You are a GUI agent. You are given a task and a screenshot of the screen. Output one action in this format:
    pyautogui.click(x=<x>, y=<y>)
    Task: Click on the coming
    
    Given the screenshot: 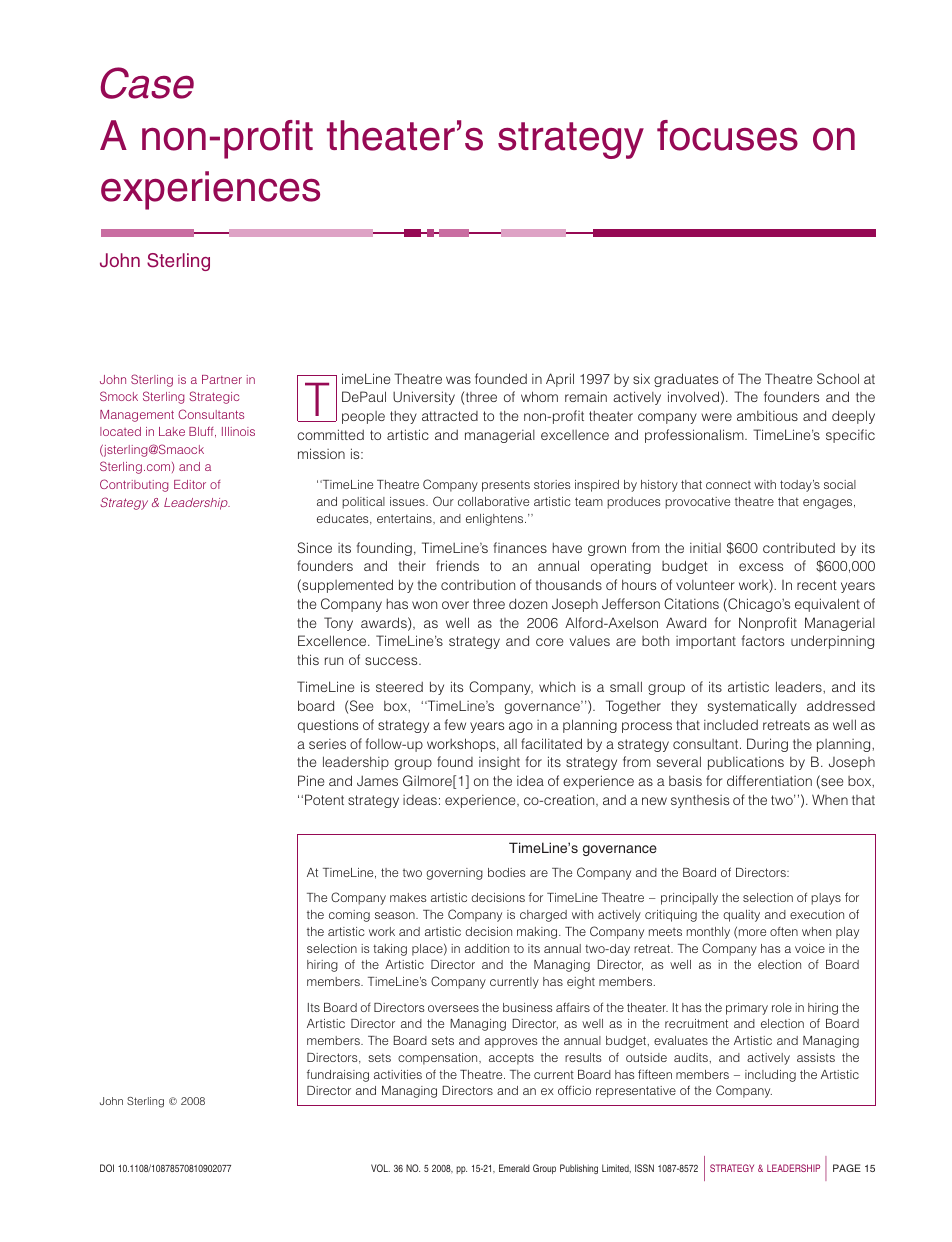 What is the action you would take?
    pyautogui.click(x=349, y=916)
